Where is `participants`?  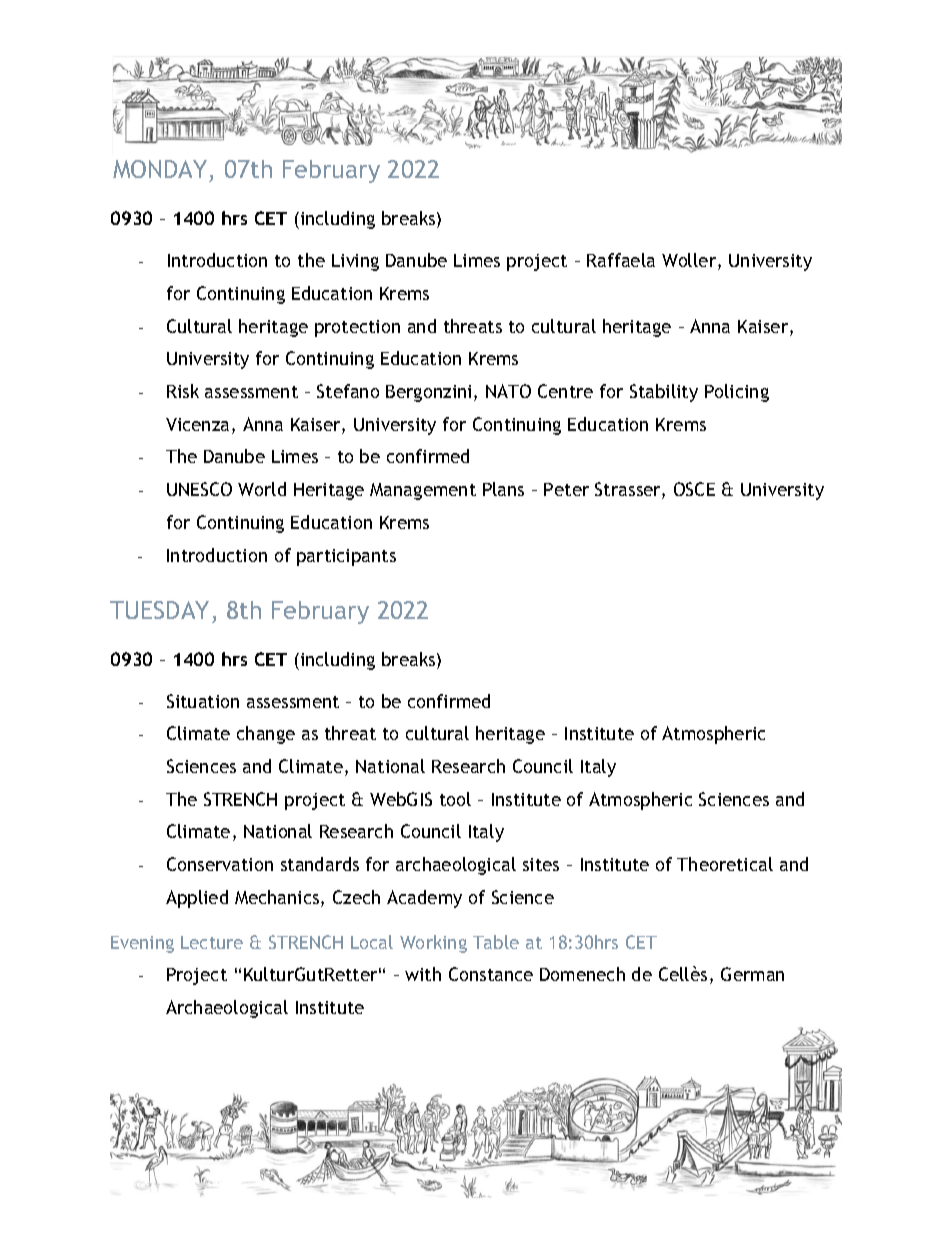
participants is located at coordinates (346, 557).
